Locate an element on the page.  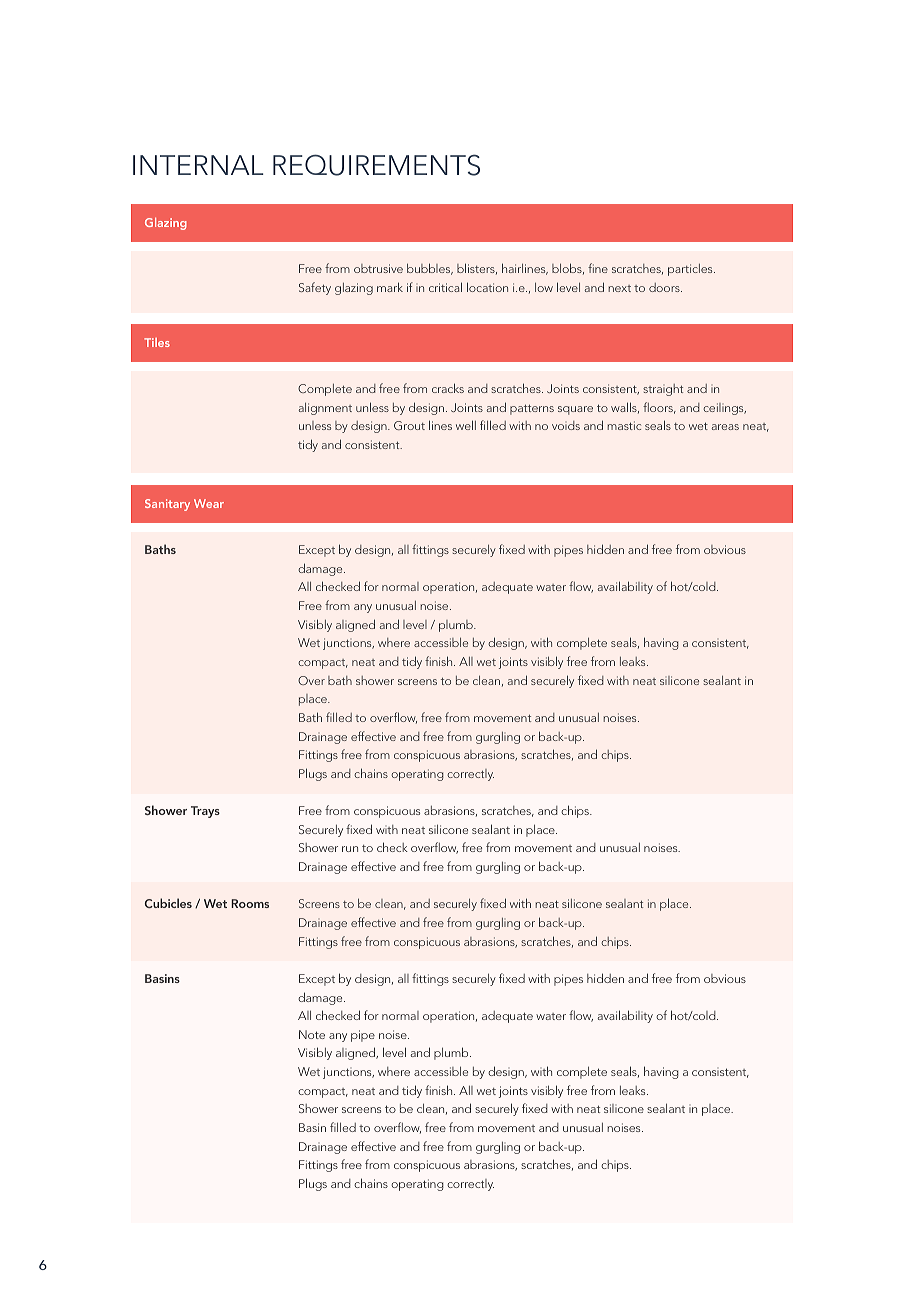
Tiles is located at coordinates (157, 342).
